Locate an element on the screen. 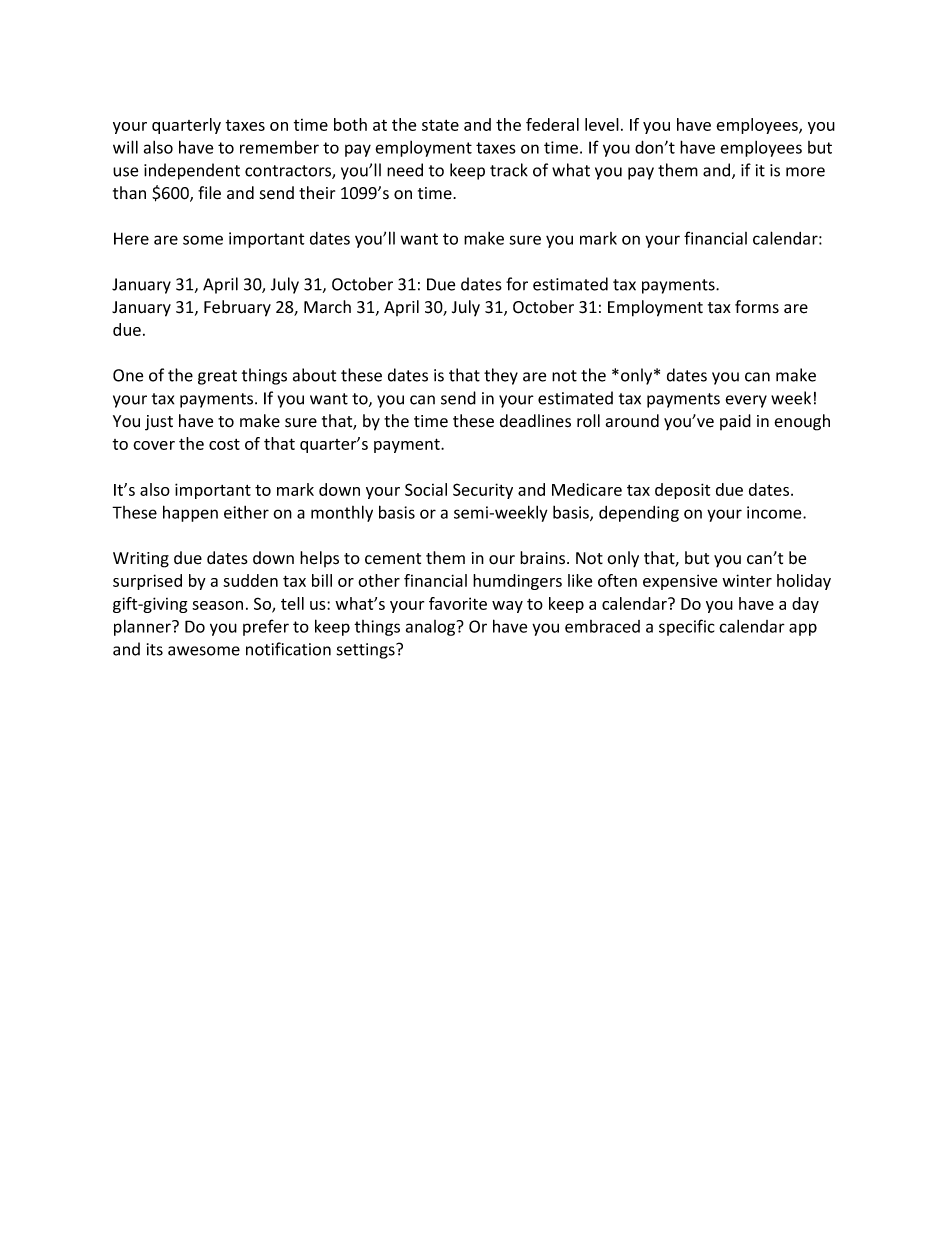  cost is located at coordinates (224, 444).
